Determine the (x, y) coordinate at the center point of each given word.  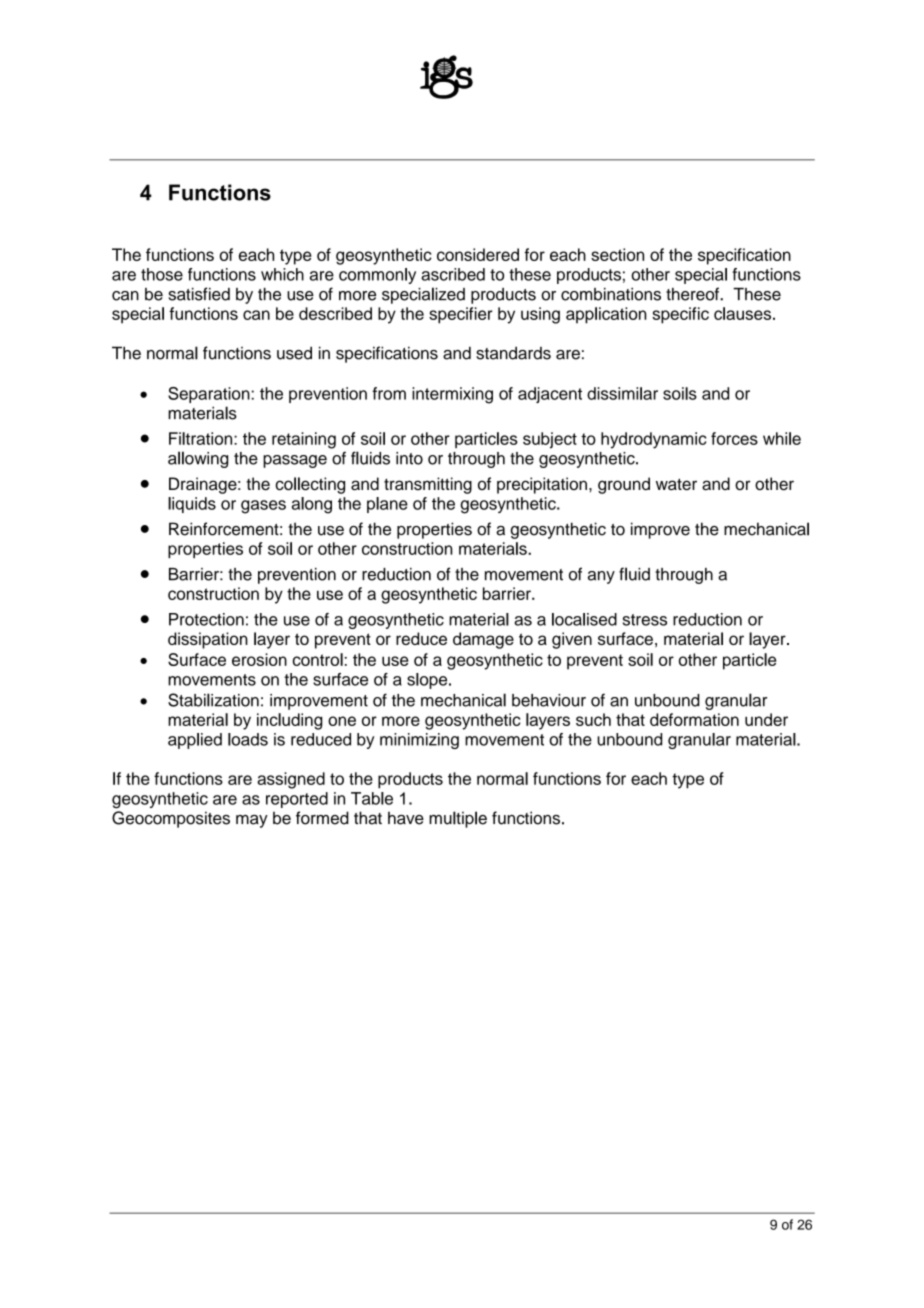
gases (263, 507)
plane (387, 505)
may (252, 821)
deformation (694, 719)
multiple (458, 819)
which (282, 274)
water (676, 484)
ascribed (453, 274)
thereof (693, 294)
